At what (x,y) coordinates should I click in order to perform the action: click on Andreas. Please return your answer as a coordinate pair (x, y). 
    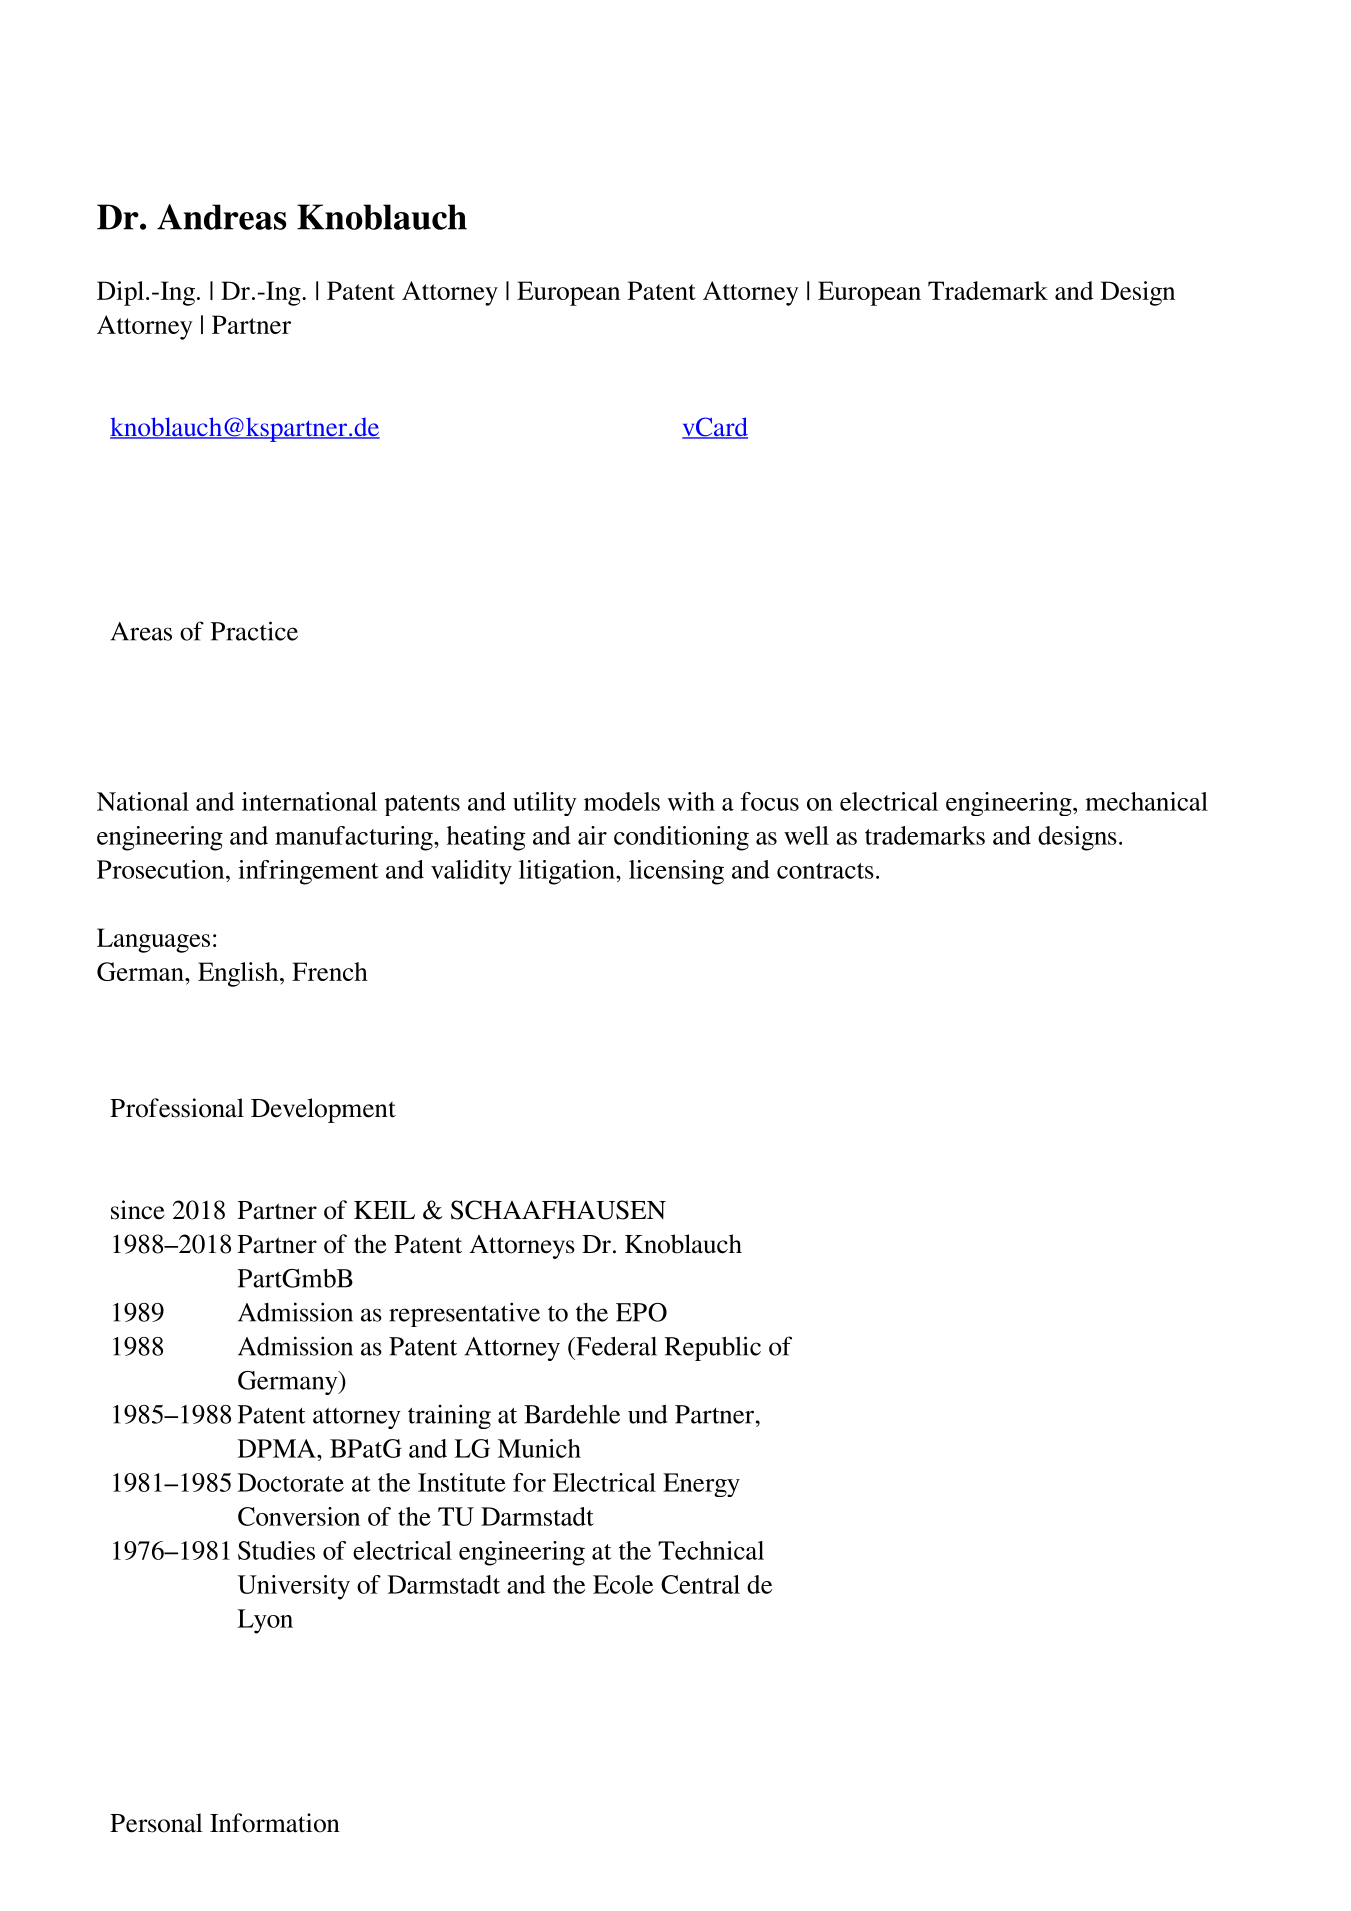
    Looking at the image, I should click on (221, 217).
